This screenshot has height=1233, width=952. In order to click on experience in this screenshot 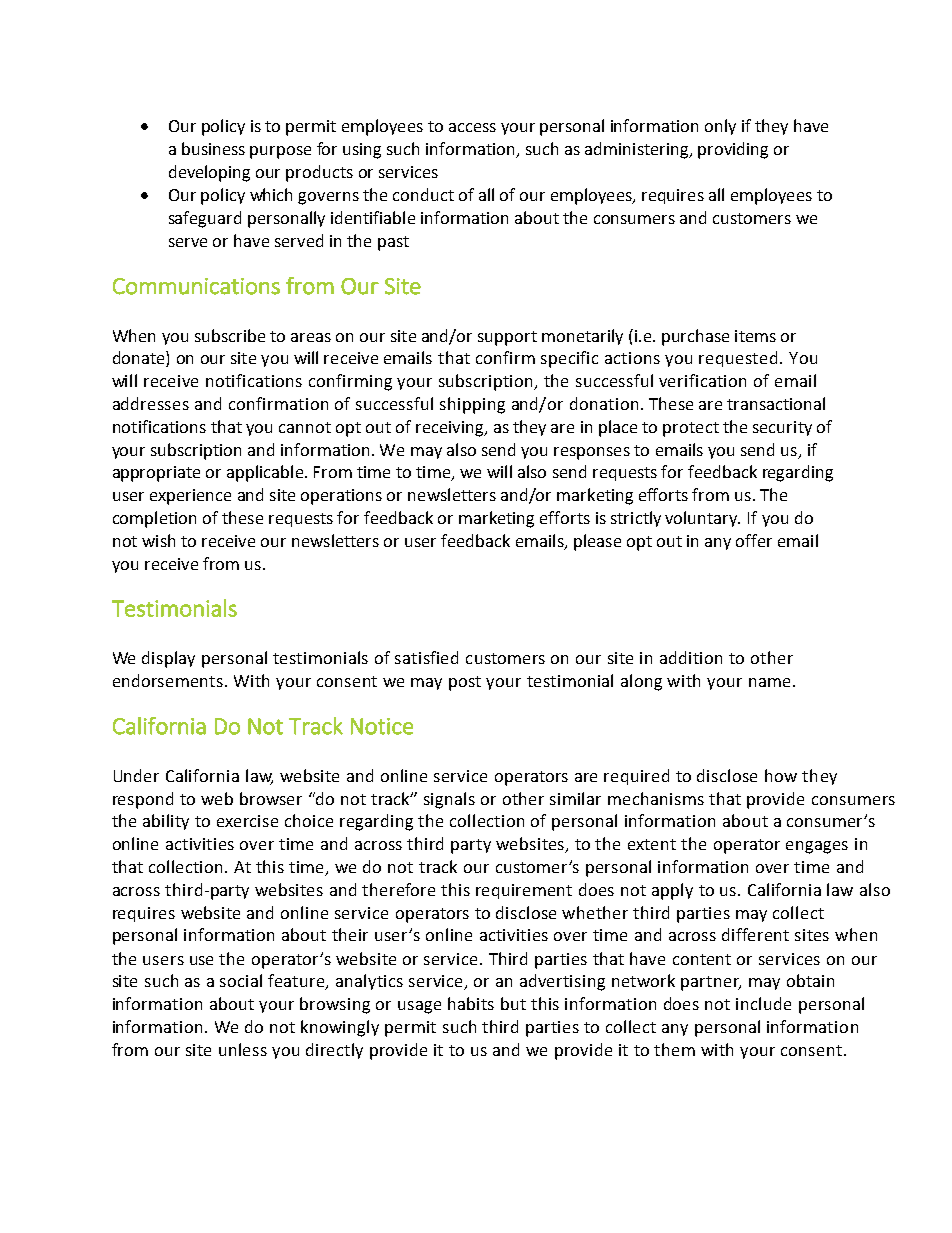, I will do `click(190, 497)`.
